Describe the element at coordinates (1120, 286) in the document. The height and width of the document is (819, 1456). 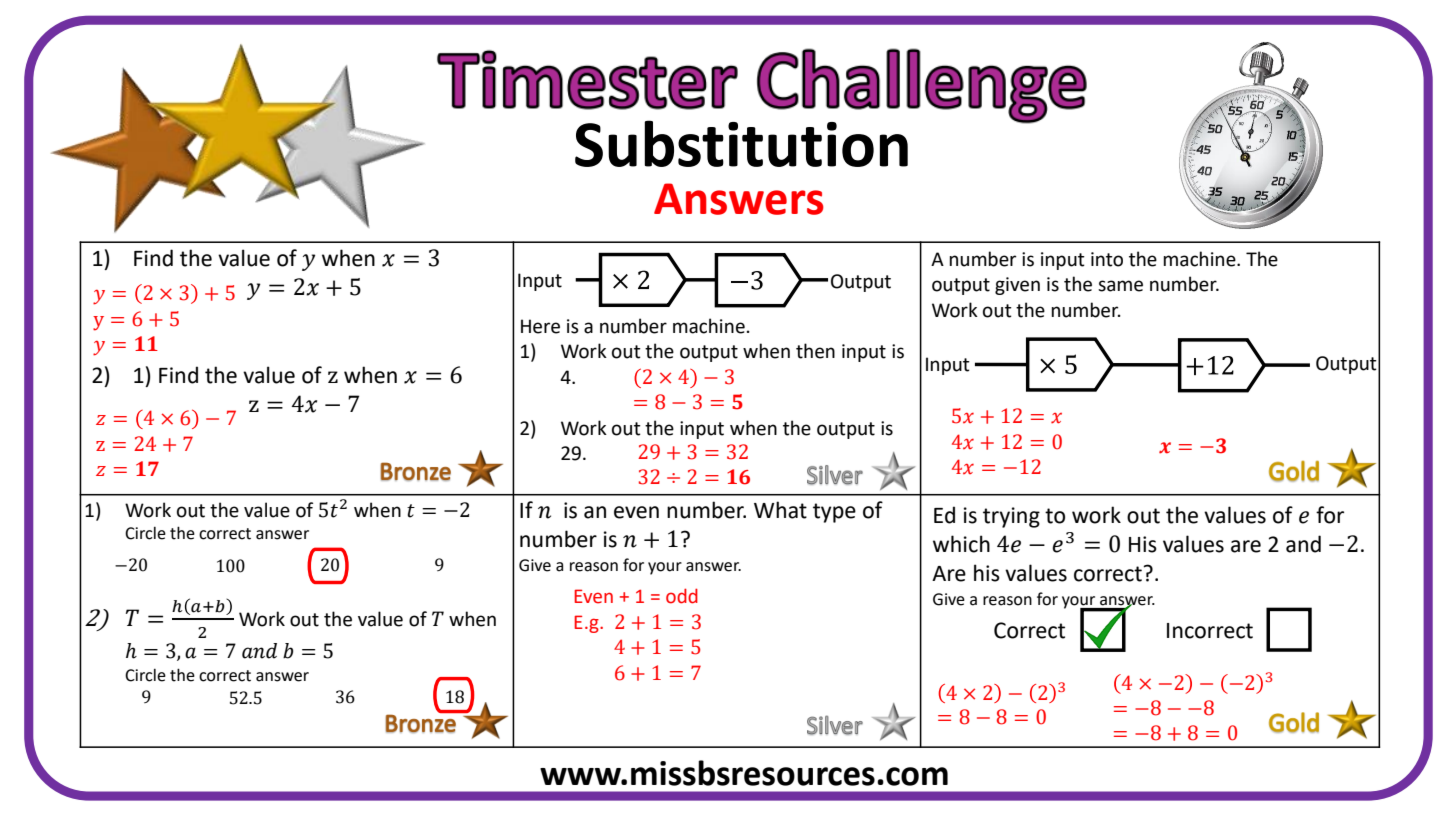
I see `same` at that location.
